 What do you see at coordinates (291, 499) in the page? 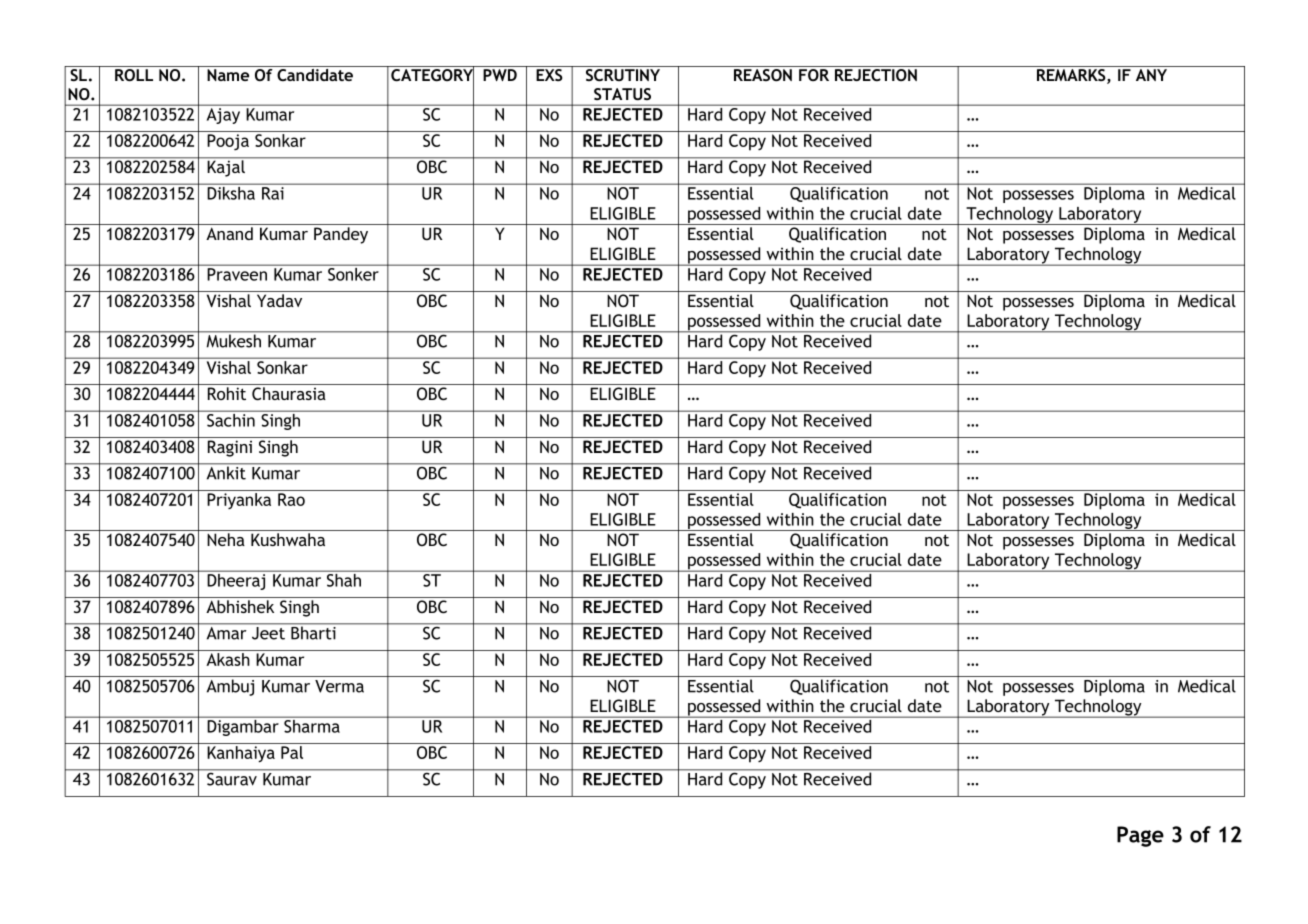
I see `Rao` at bounding box center [291, 499].
